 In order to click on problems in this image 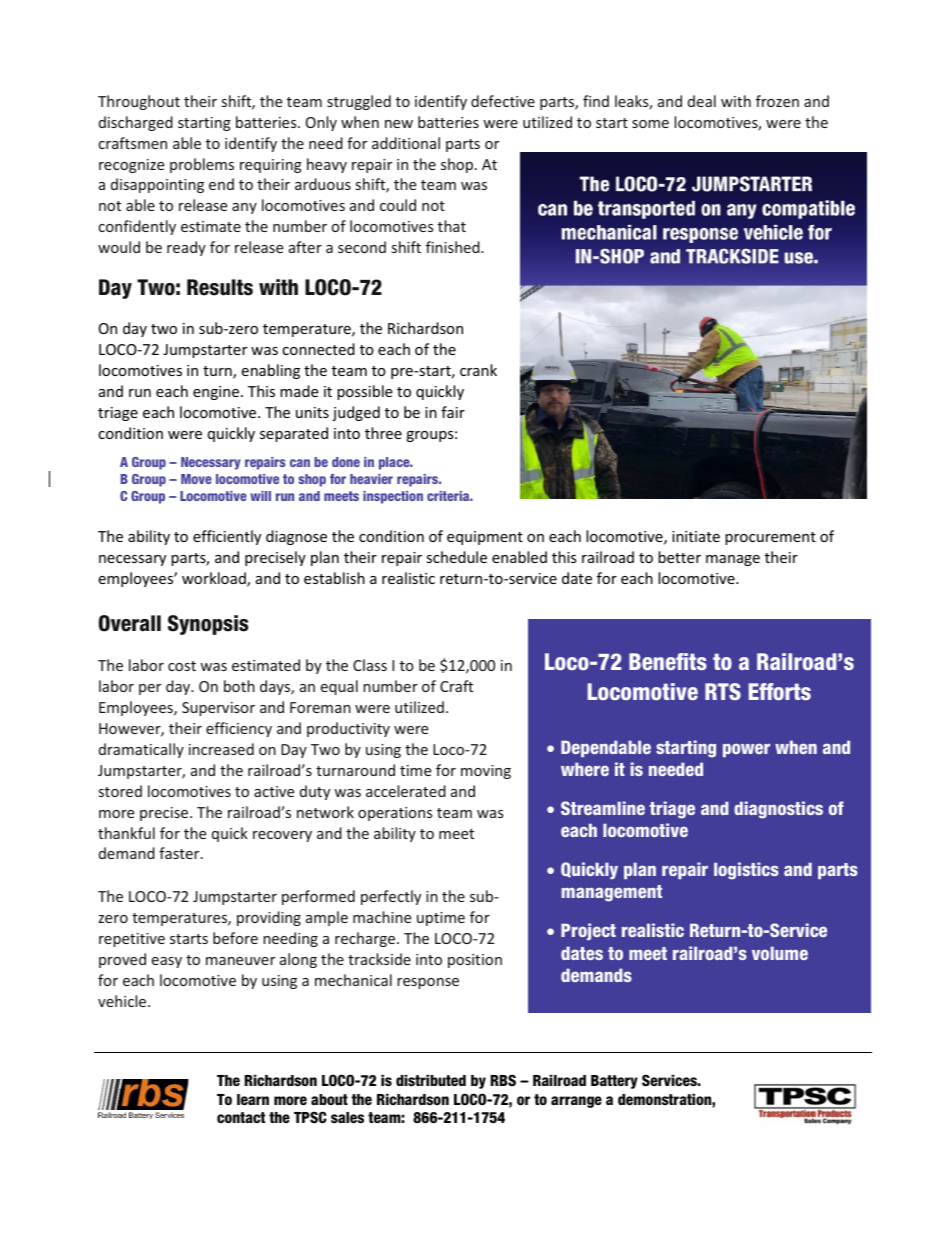, I will do `click(202, 165)`.
